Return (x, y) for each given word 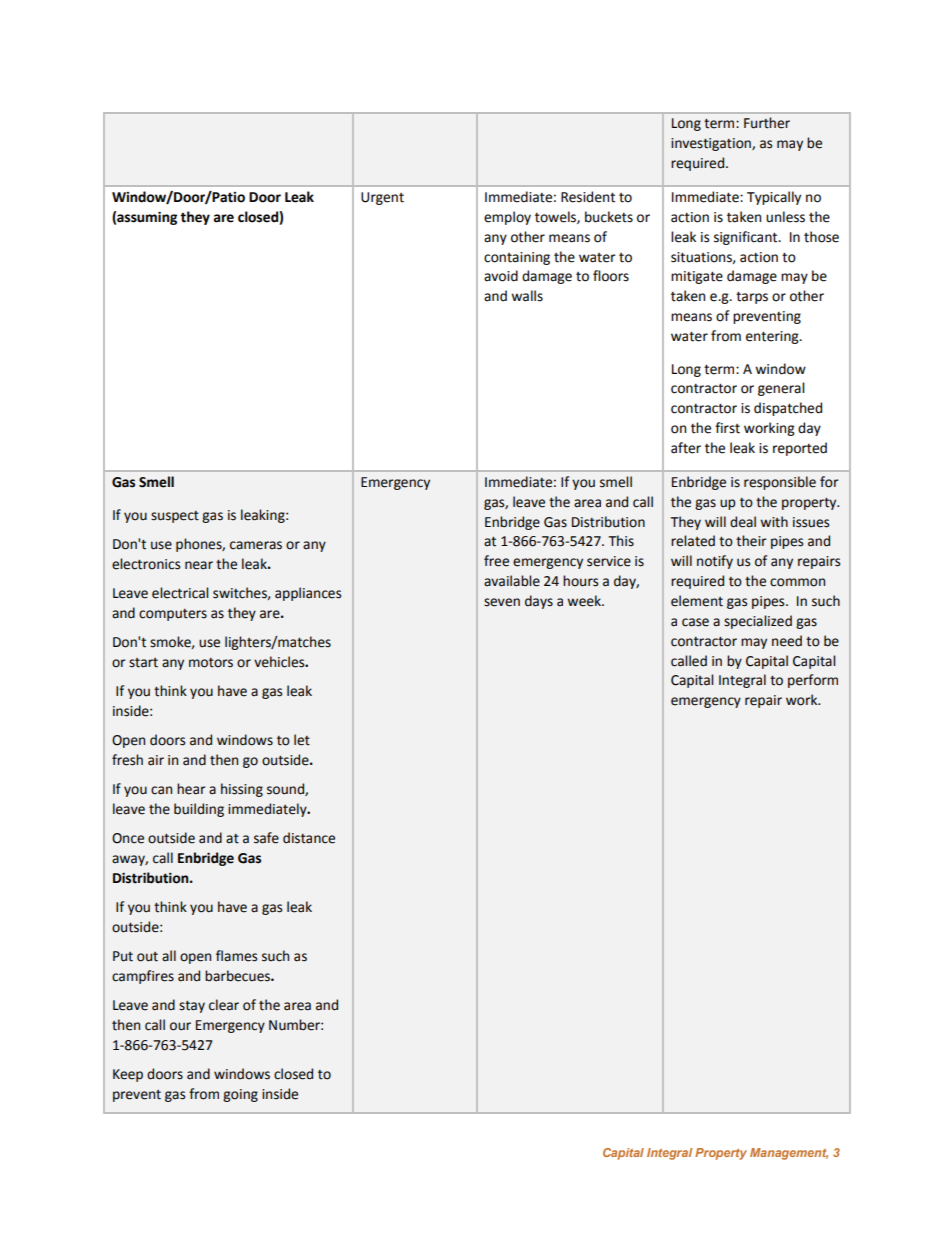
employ (507, 218)
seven (502, 602)
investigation (712, 144)
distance (309, 838)
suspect (175, 517)
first (727, 428)
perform (813, 681)
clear (224, 1005)
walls (527, 296)
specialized (758, 622)
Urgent (382, 198)
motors (211, 663)
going (240, 1095)
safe (266, 838)
